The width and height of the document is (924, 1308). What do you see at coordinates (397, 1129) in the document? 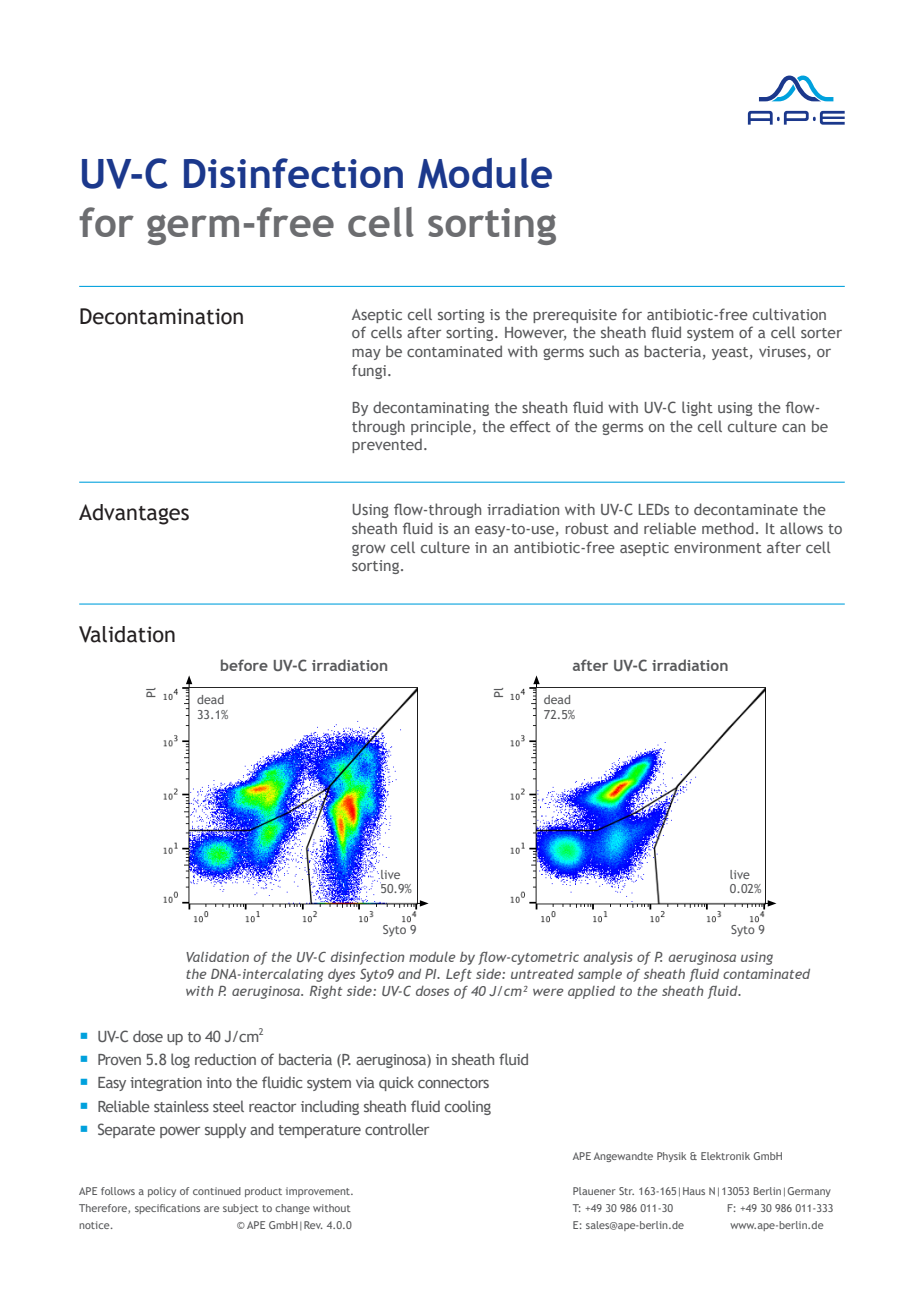
I see `controller` at bounding box center [397, 1129].
